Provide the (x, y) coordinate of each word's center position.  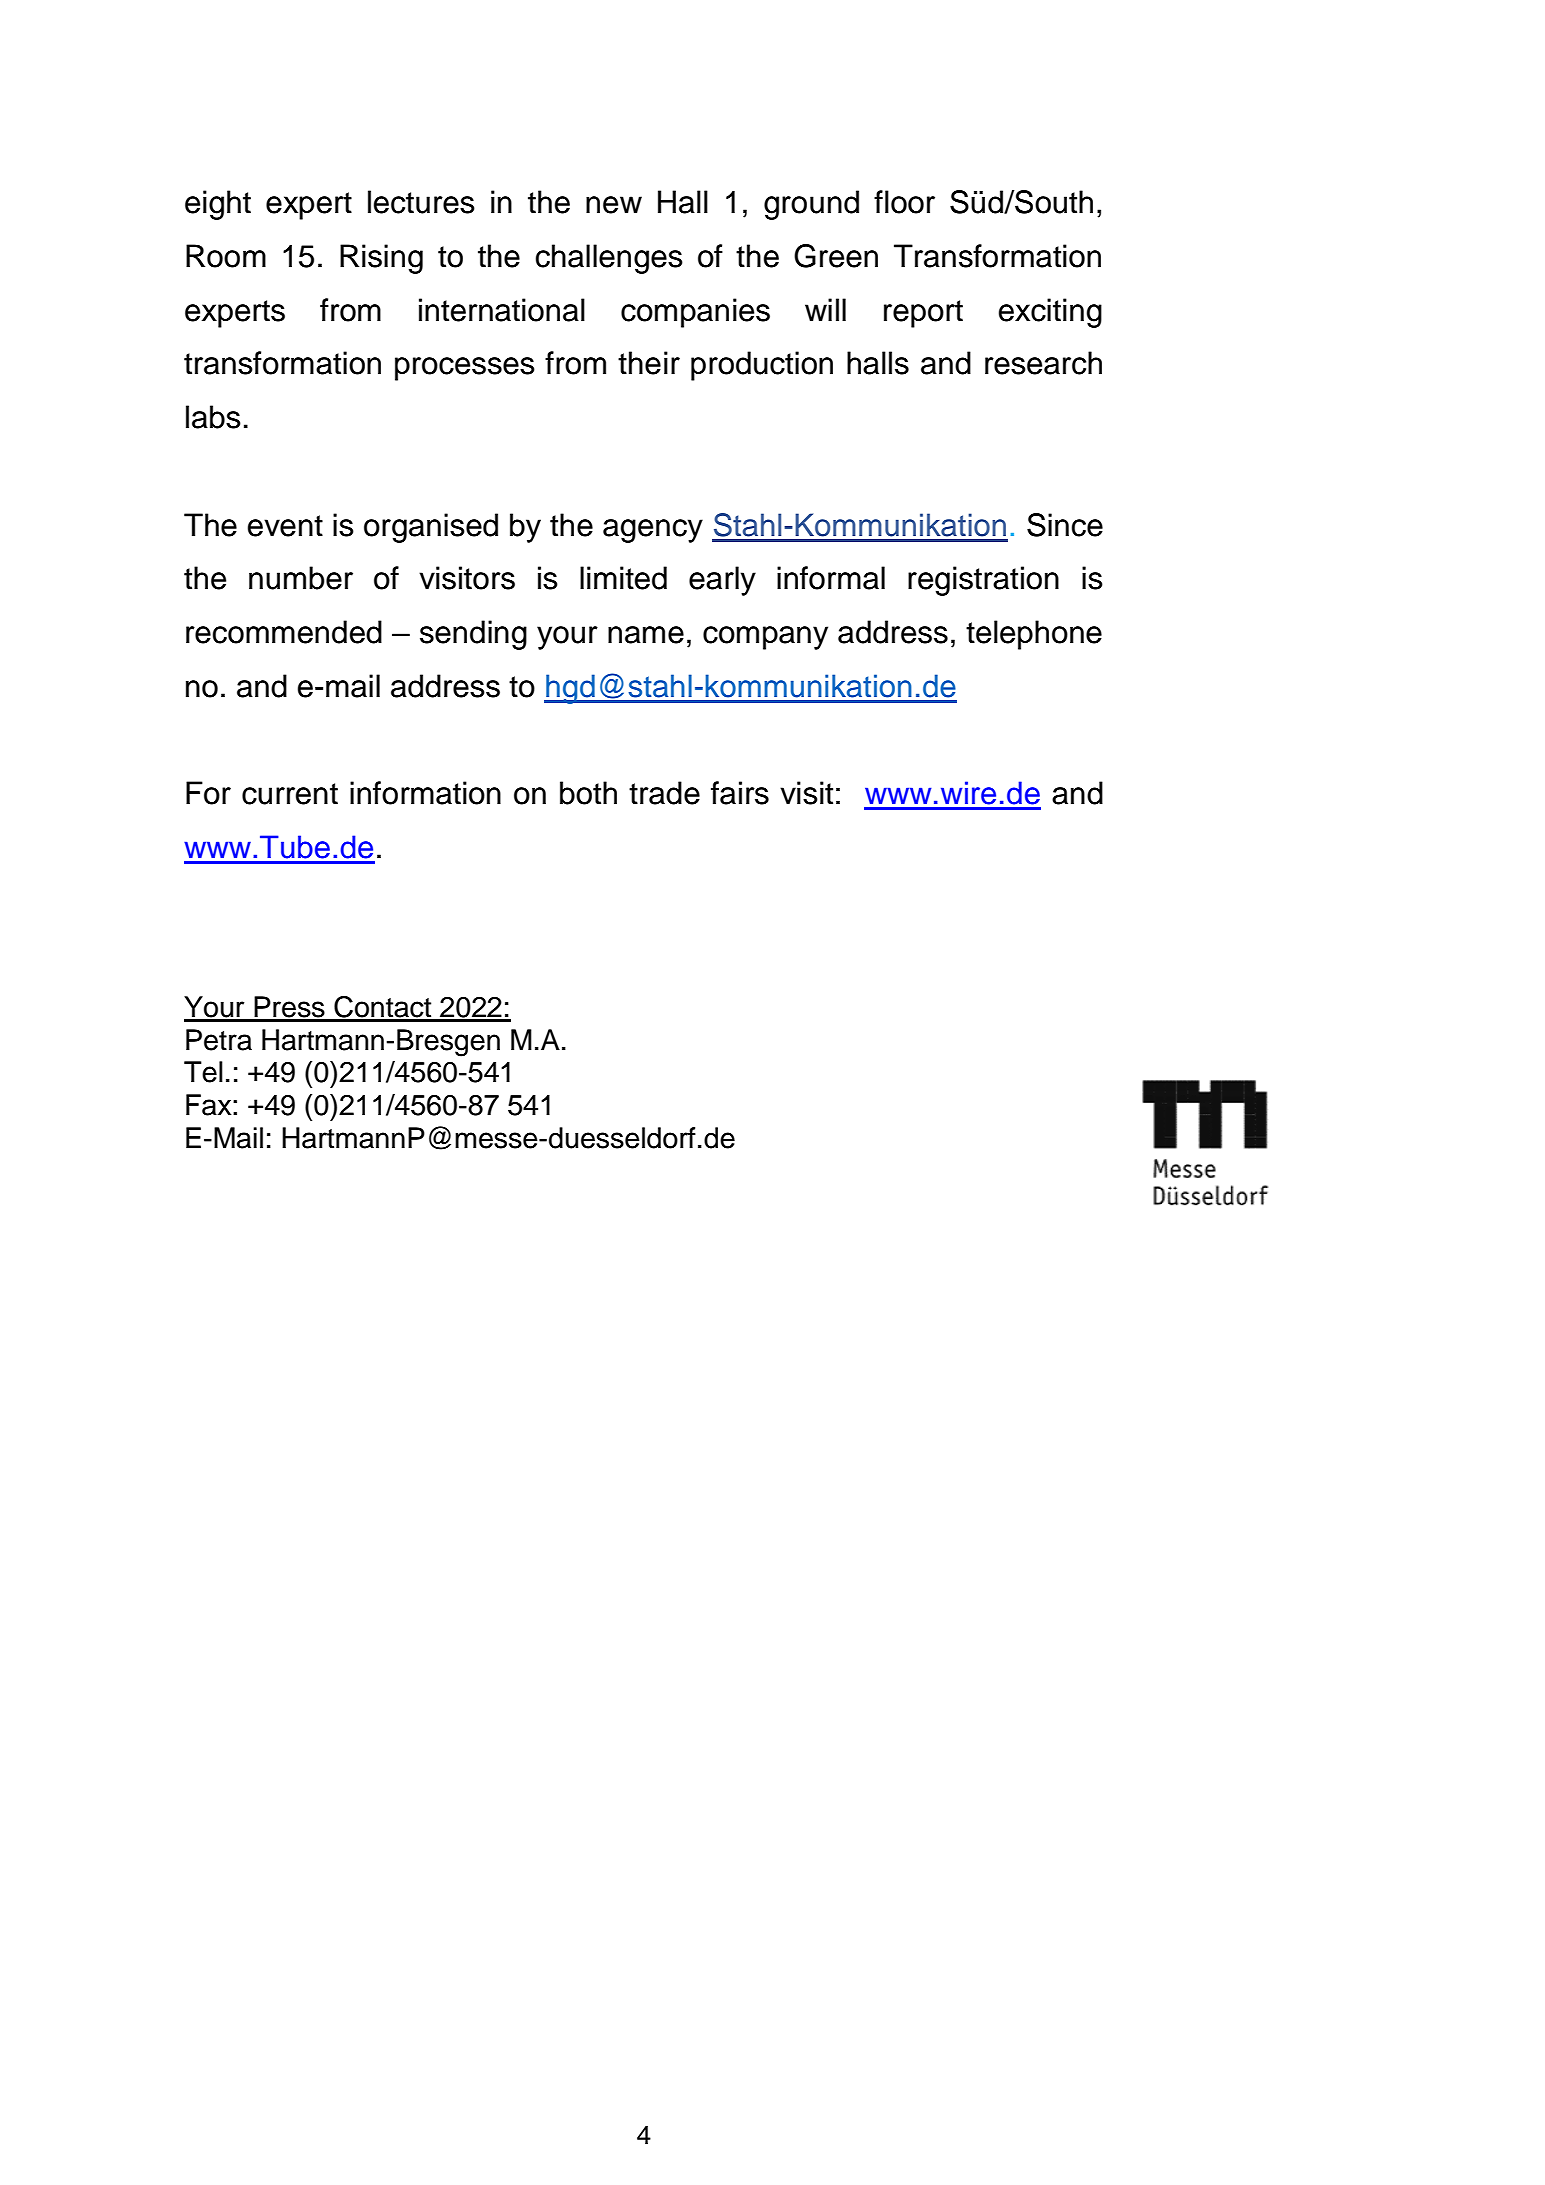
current (290, 794)
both (588, 793)
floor (904, 202)
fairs (740, 793)
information (425, 793)
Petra (219, 1040)
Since (1065, 525)
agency (653, 531)
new (614, 205)
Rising (381, 259)
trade (664, 793)
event (285, 526)
